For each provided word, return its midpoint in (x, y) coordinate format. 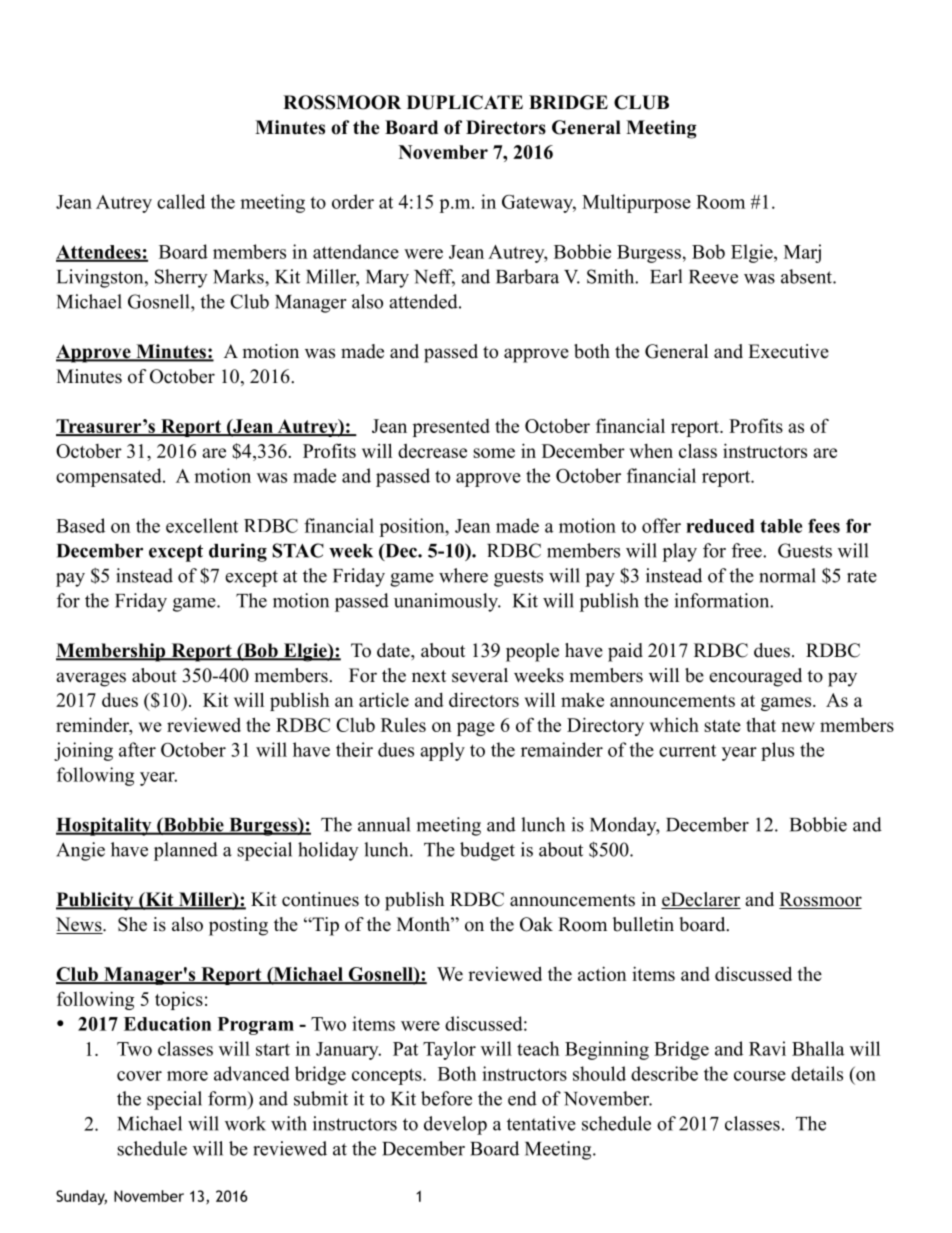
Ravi (767, 1048)
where (463, 575)
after (137, 749)
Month (424, 924)
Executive (788, 351)
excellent (202, 525)
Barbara (527, 276)
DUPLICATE (465, 102)
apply (442, 751)
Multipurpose (636, 203)
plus (777, 751)
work (245, 1123)
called (181, 201)
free (748, 550)
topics (179, 1000)
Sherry (181, 278)
